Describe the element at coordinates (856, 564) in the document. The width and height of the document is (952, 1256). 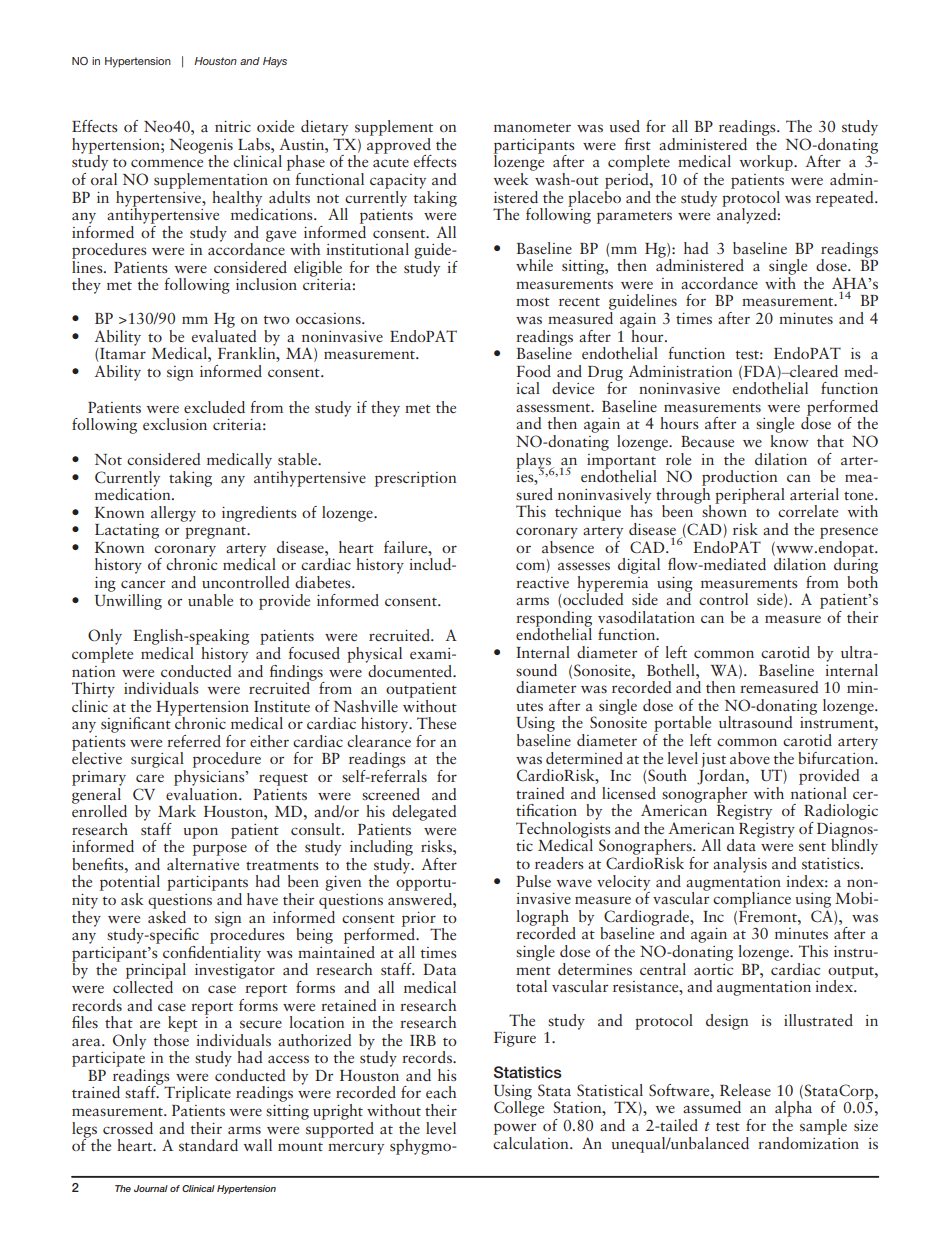
I see `during` at that location.
